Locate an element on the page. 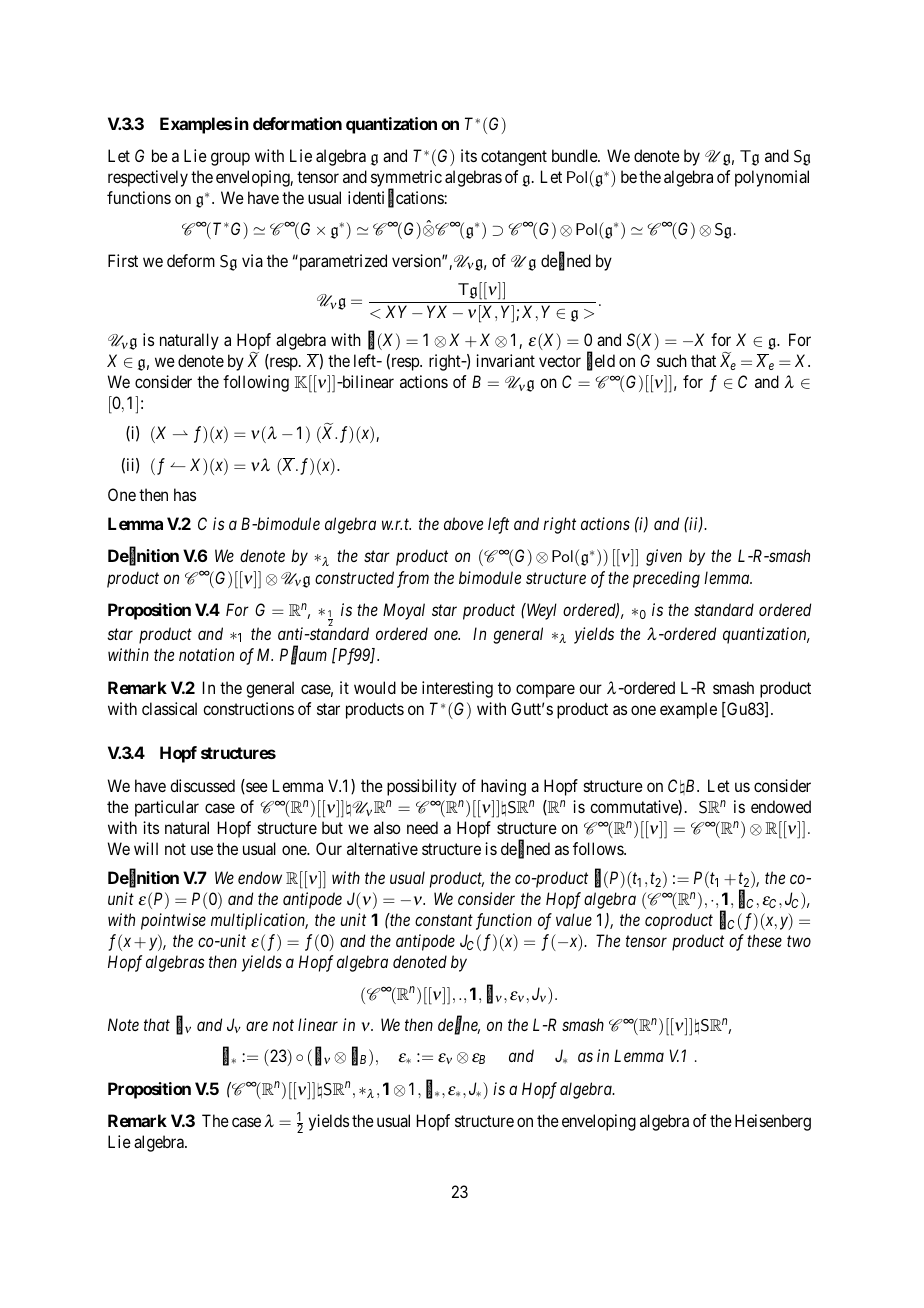 This page has width=924, height=1308. pointwise is located at coordinates (173, 921).
